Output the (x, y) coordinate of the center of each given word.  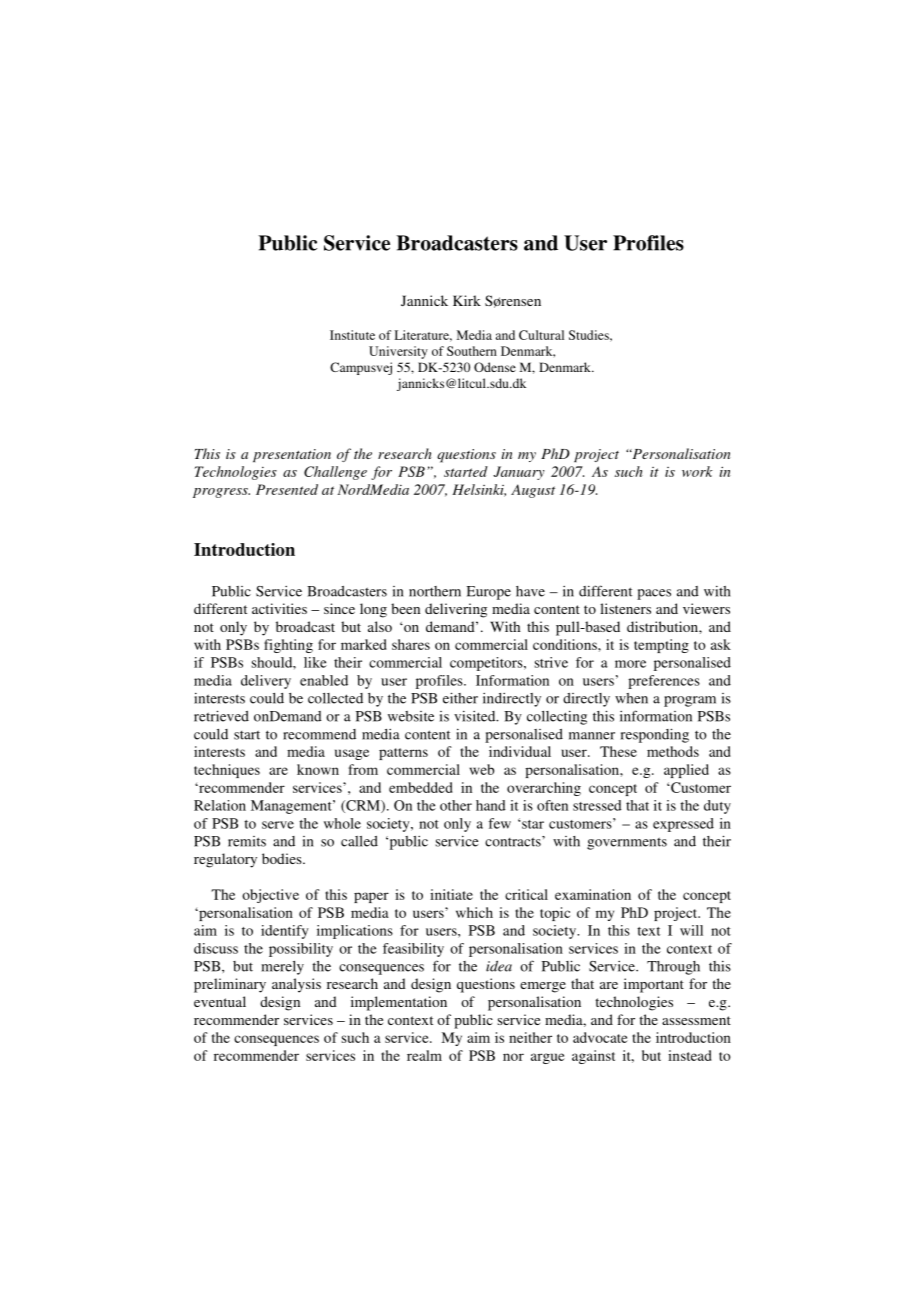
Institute (352, 335)
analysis (296, 985)
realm (424, 1055)
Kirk (467, 300)
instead (690, 1055)
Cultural (541, 335)
